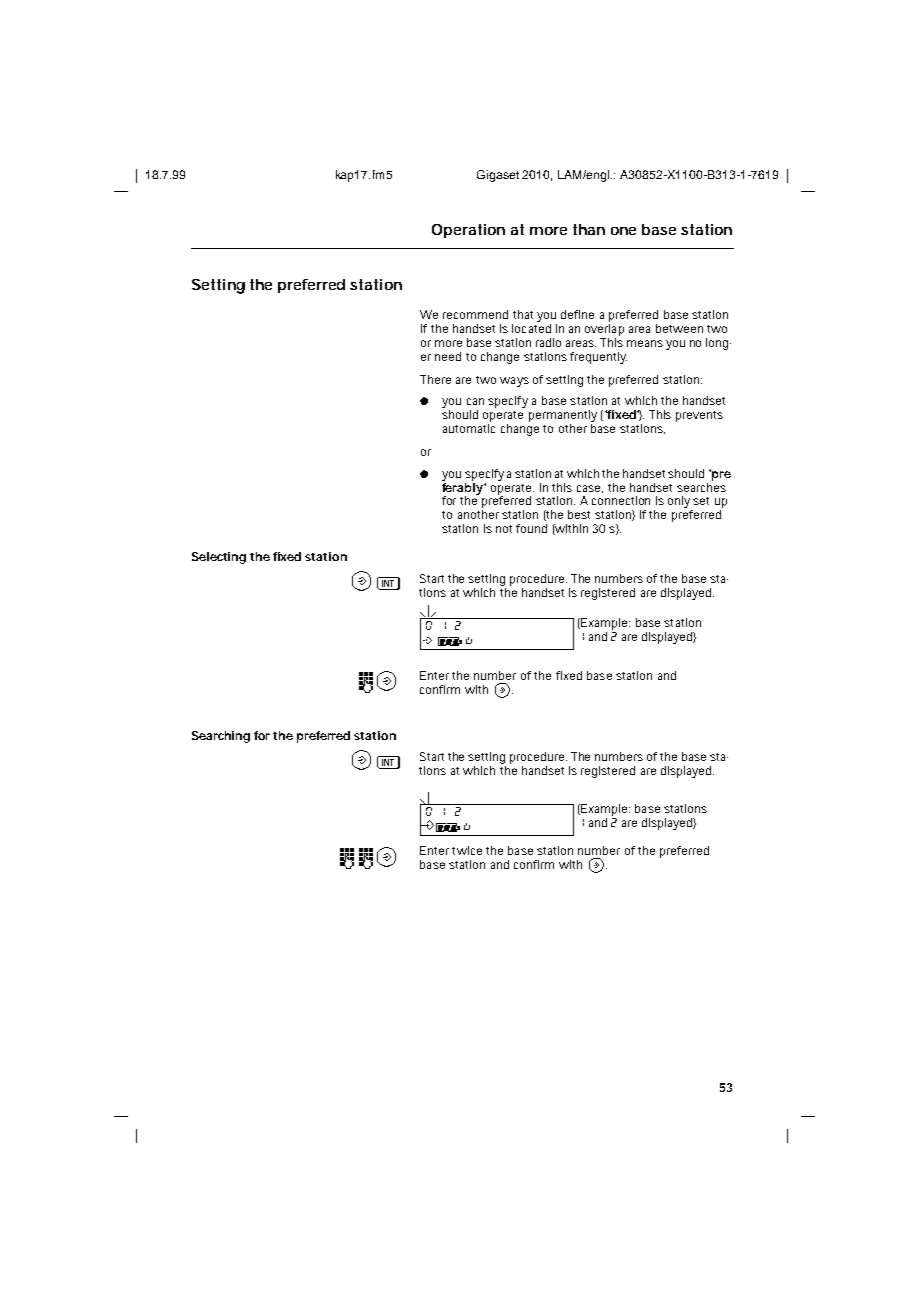 This document has width=924, height=1308. I want to click on found, so click(531, 528).
